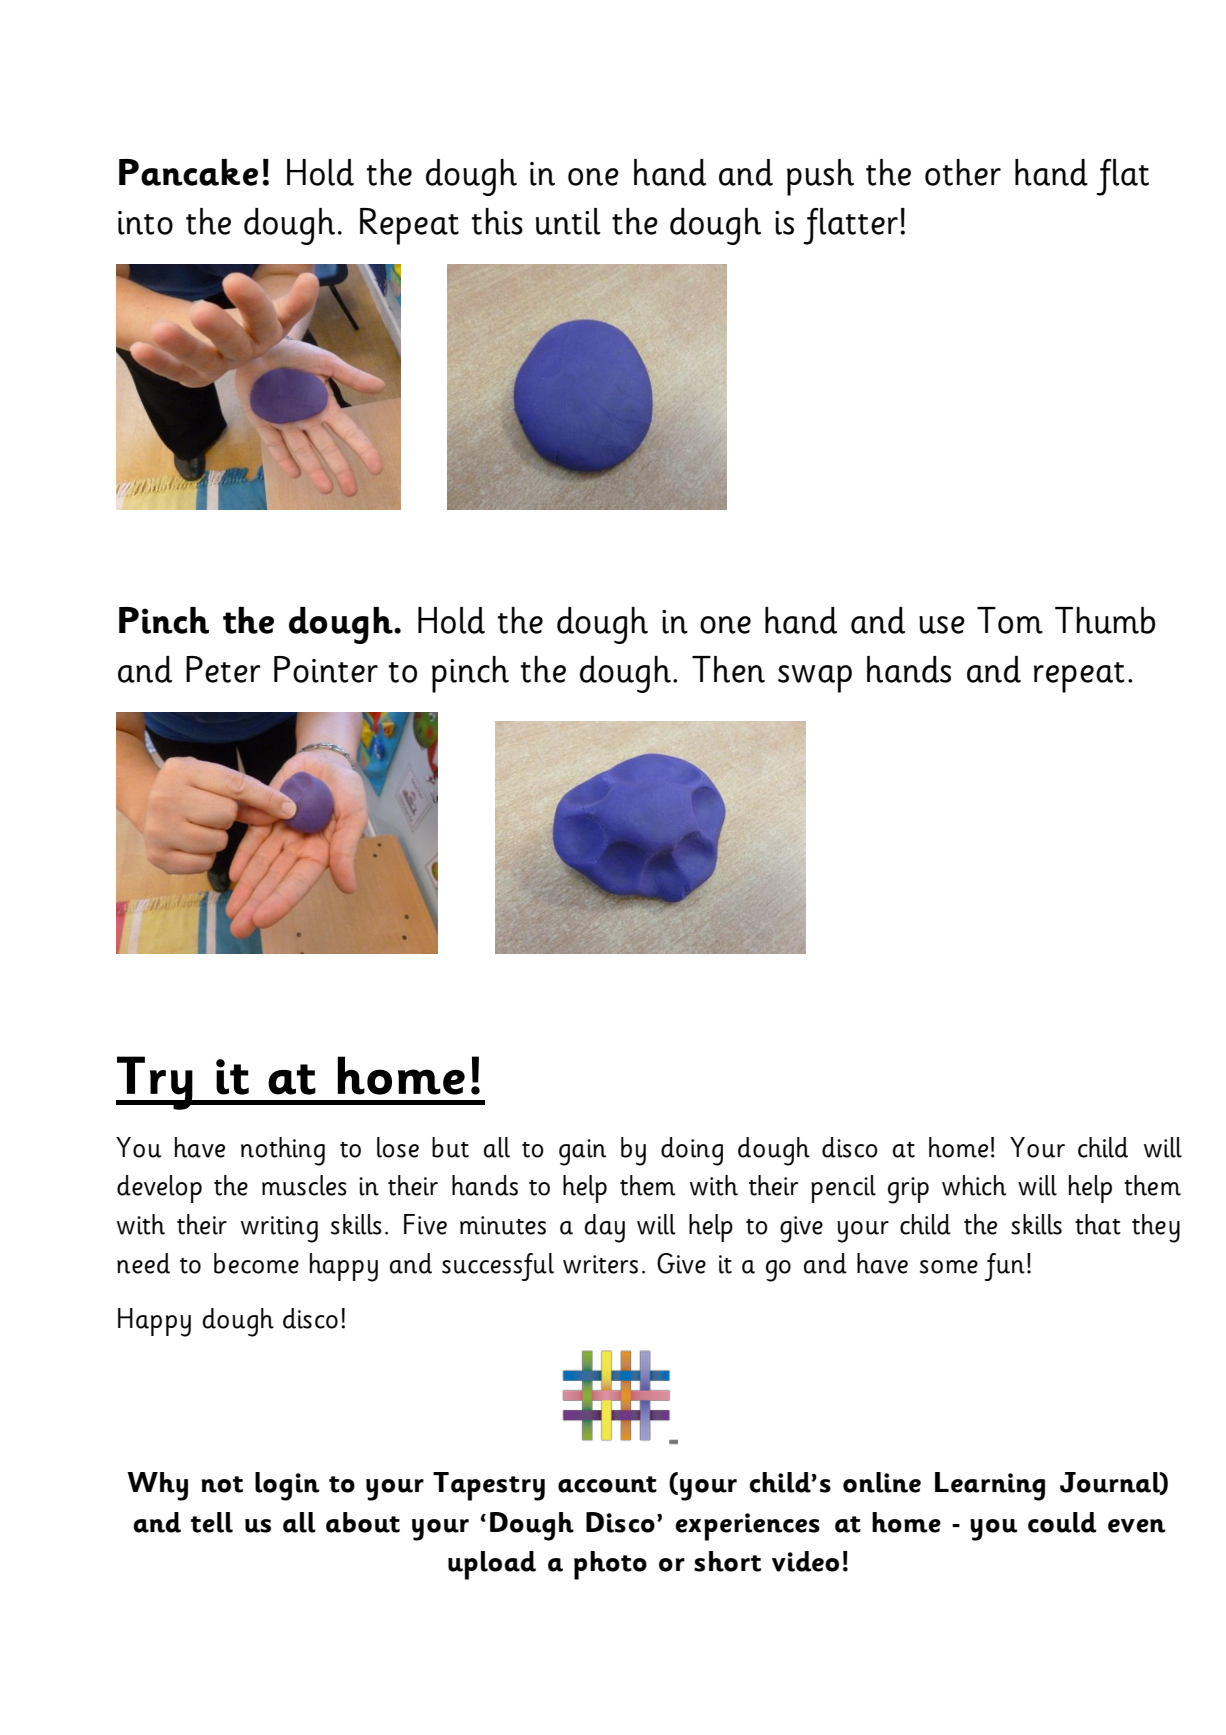 Image resolution: width=1226 pixels, height=1735 pixels. Describe the element at coordinates (568, 221) in the page. I see `until` at that location.
